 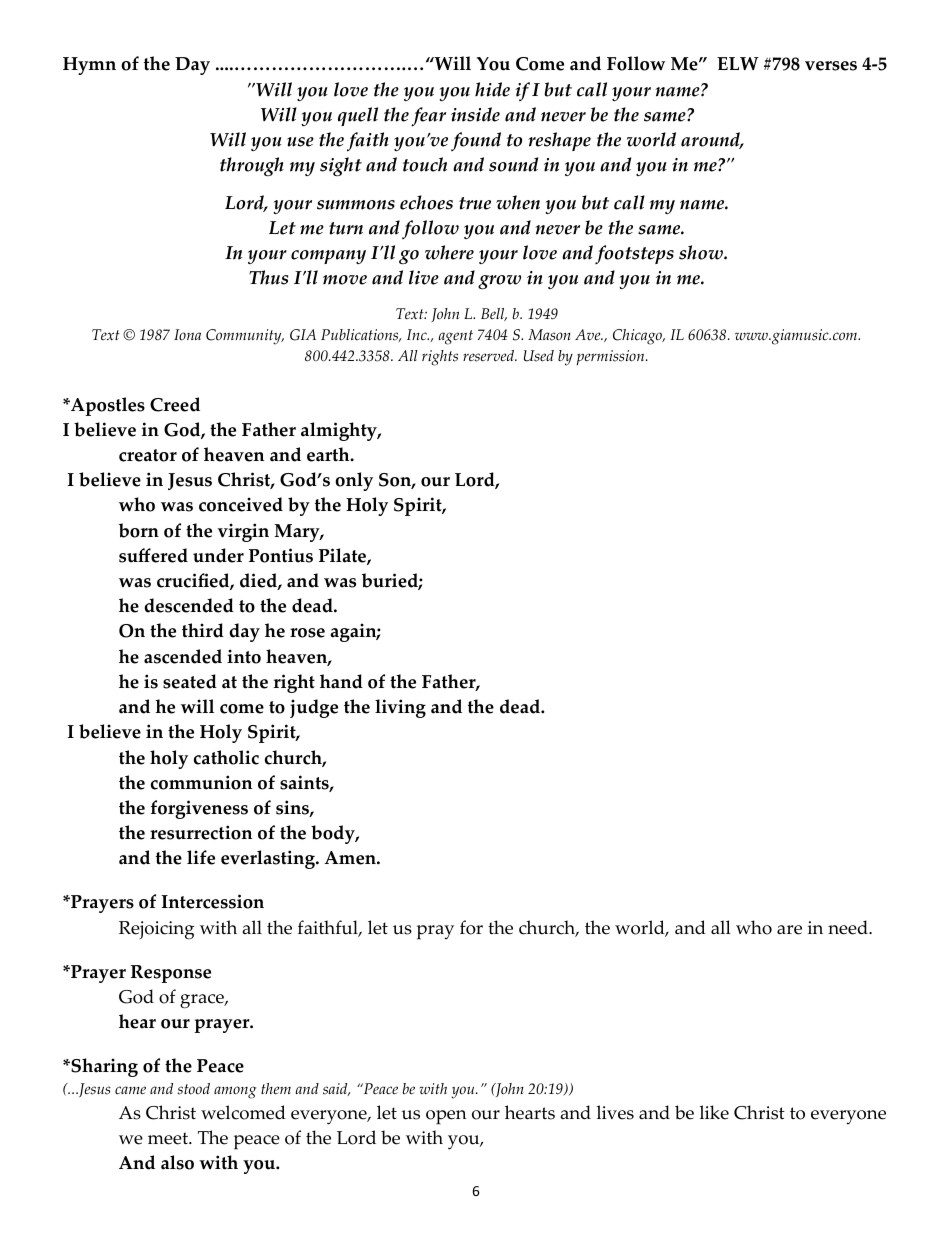 What do you see at coordinates (490, 356) in the document?
I see `reserved` at bounding box center [490, 356].
